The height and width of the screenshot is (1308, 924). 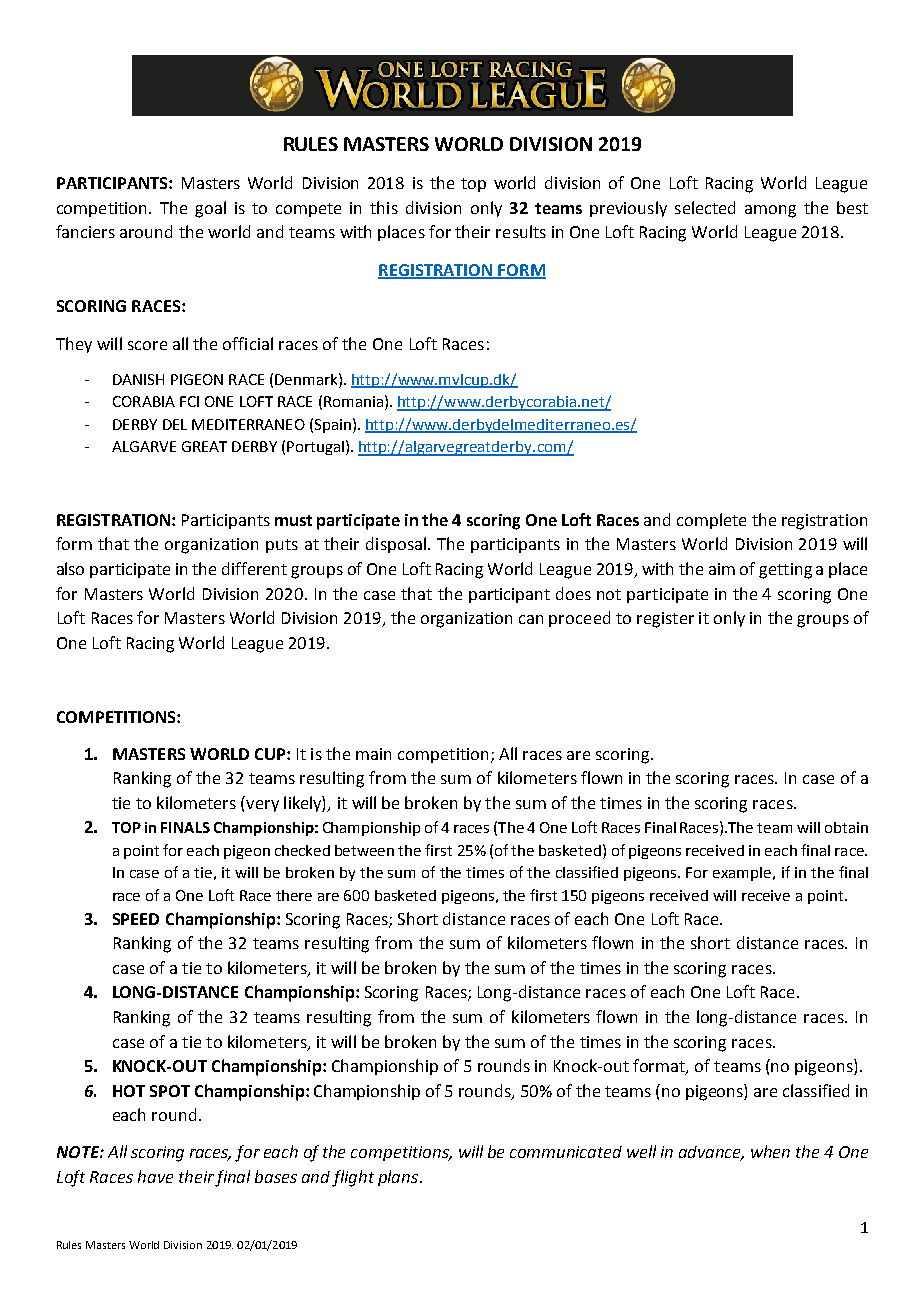 I want to click on plans, so click(x=399, y=1178).
